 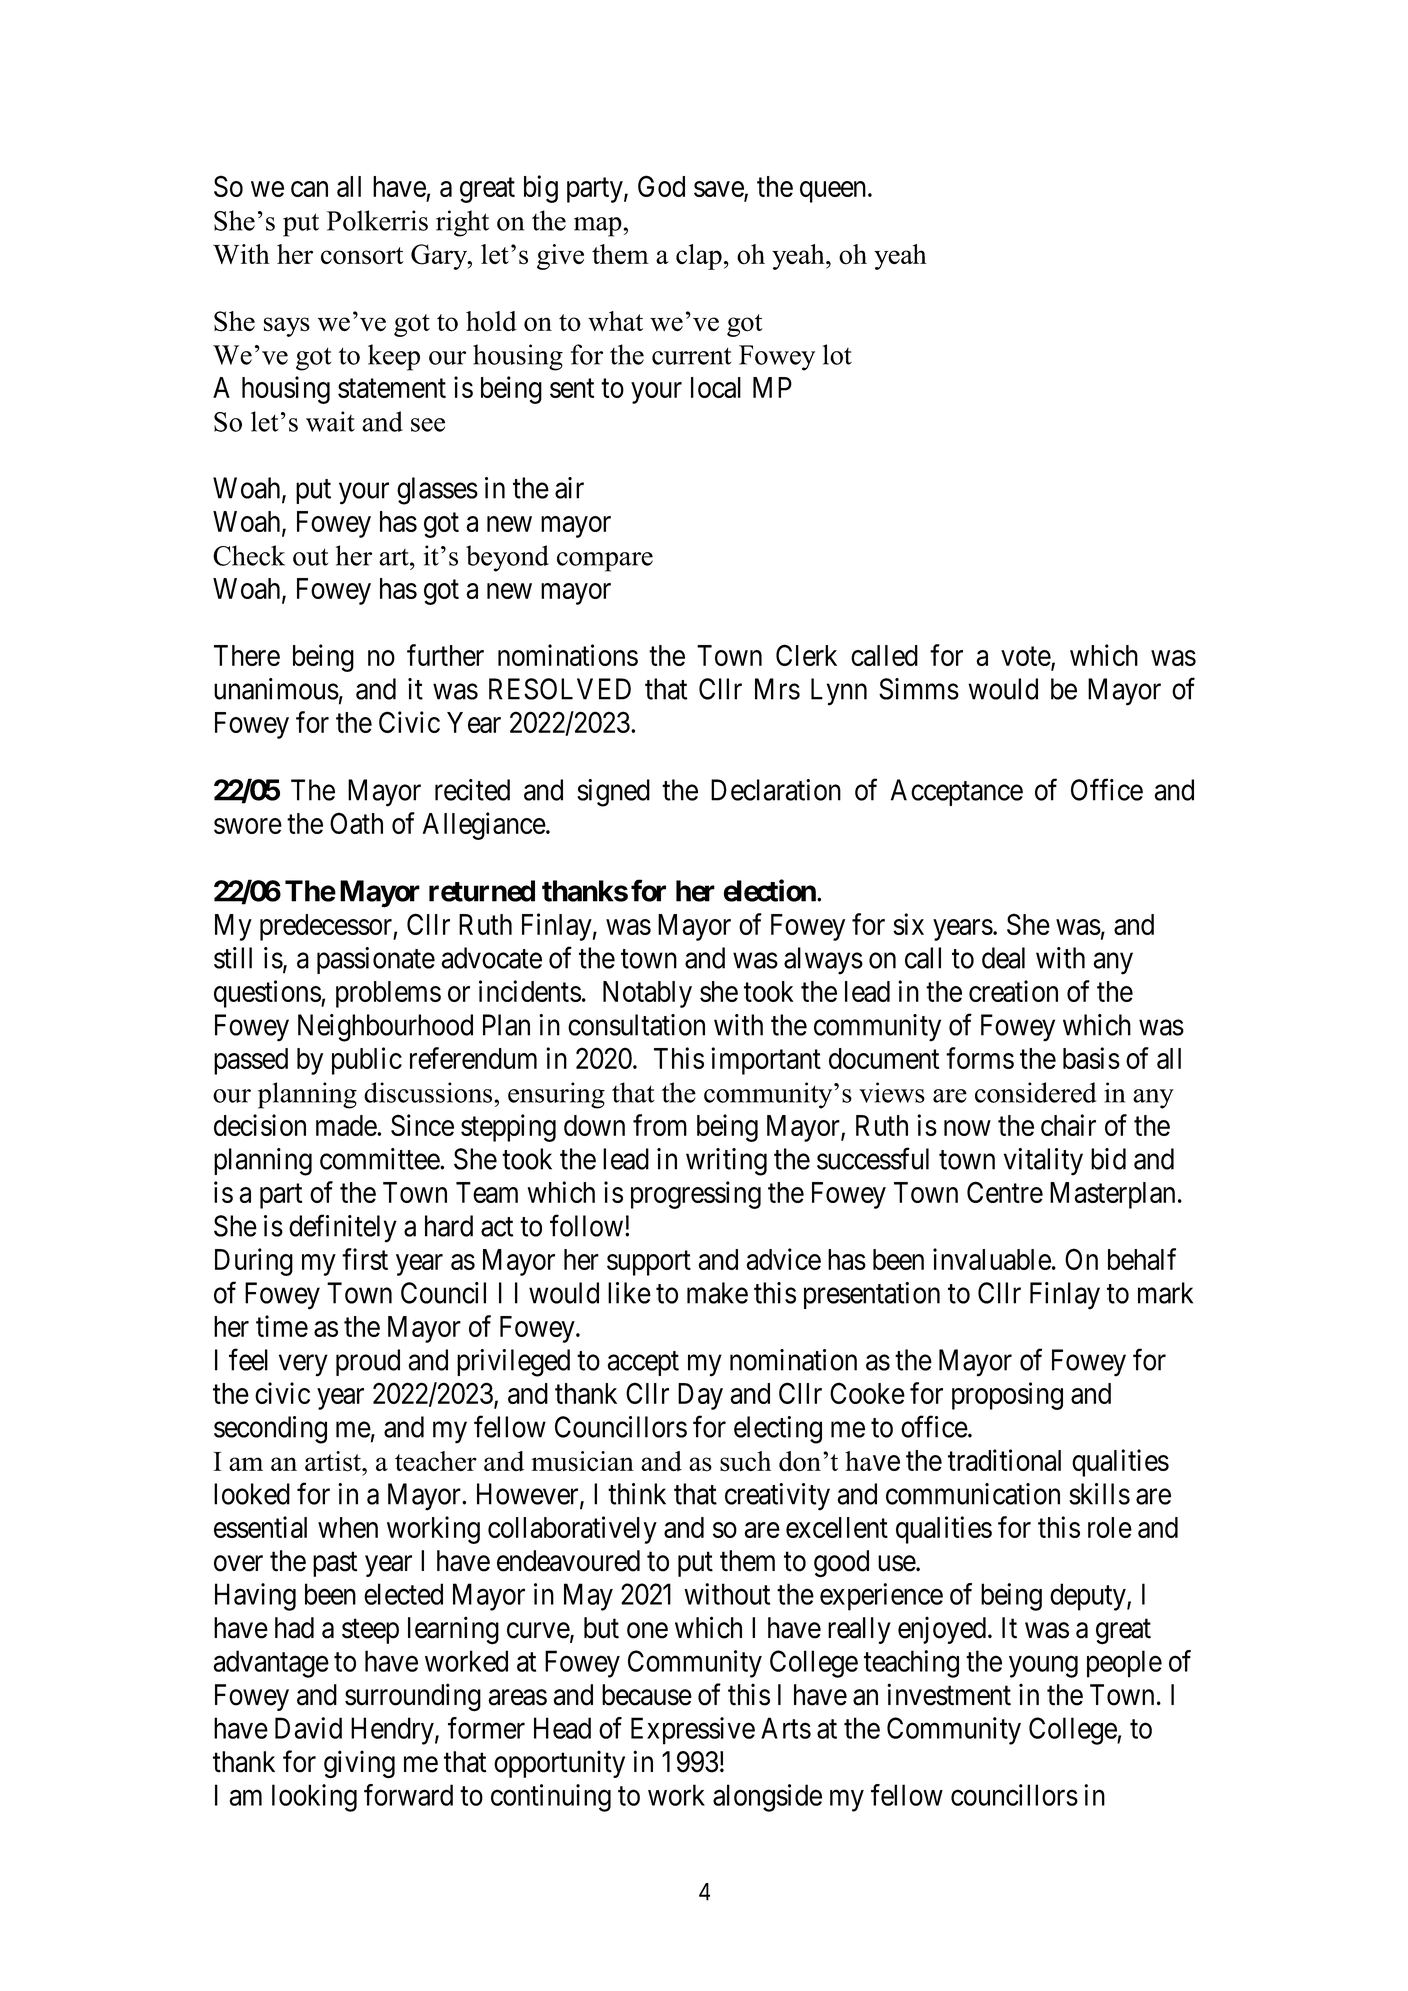 I want to click on There, so click(x=247, y=655).
